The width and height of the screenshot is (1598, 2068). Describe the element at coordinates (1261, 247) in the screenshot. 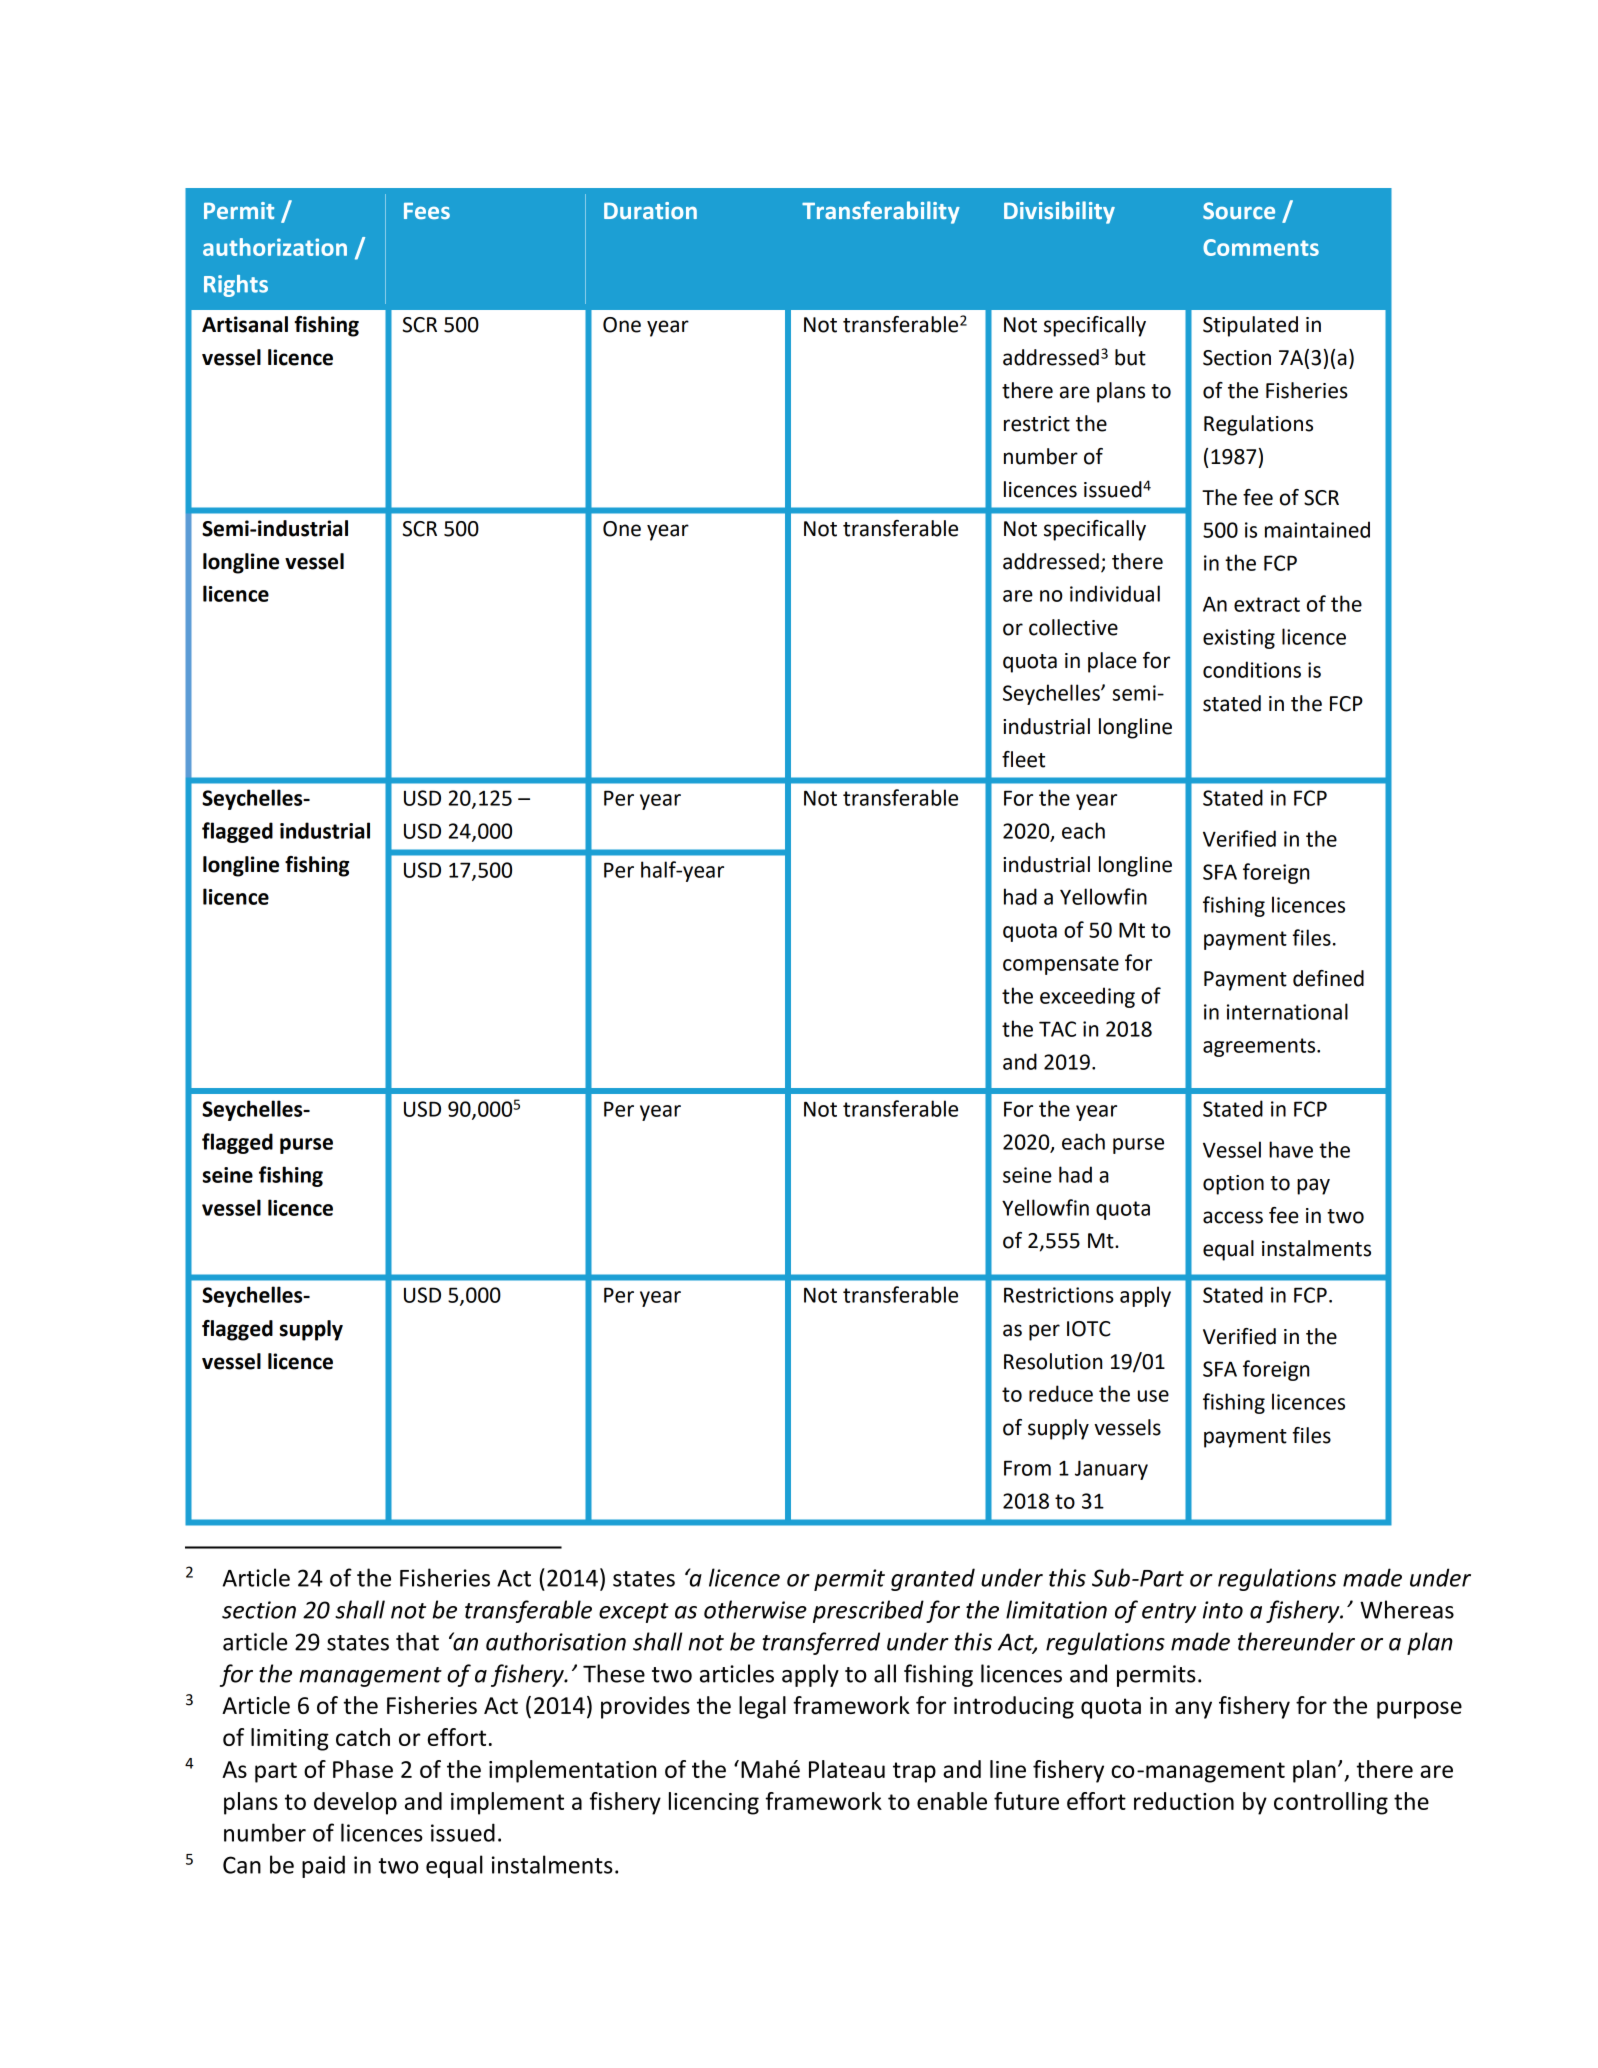

I see `Comments` at that location.
